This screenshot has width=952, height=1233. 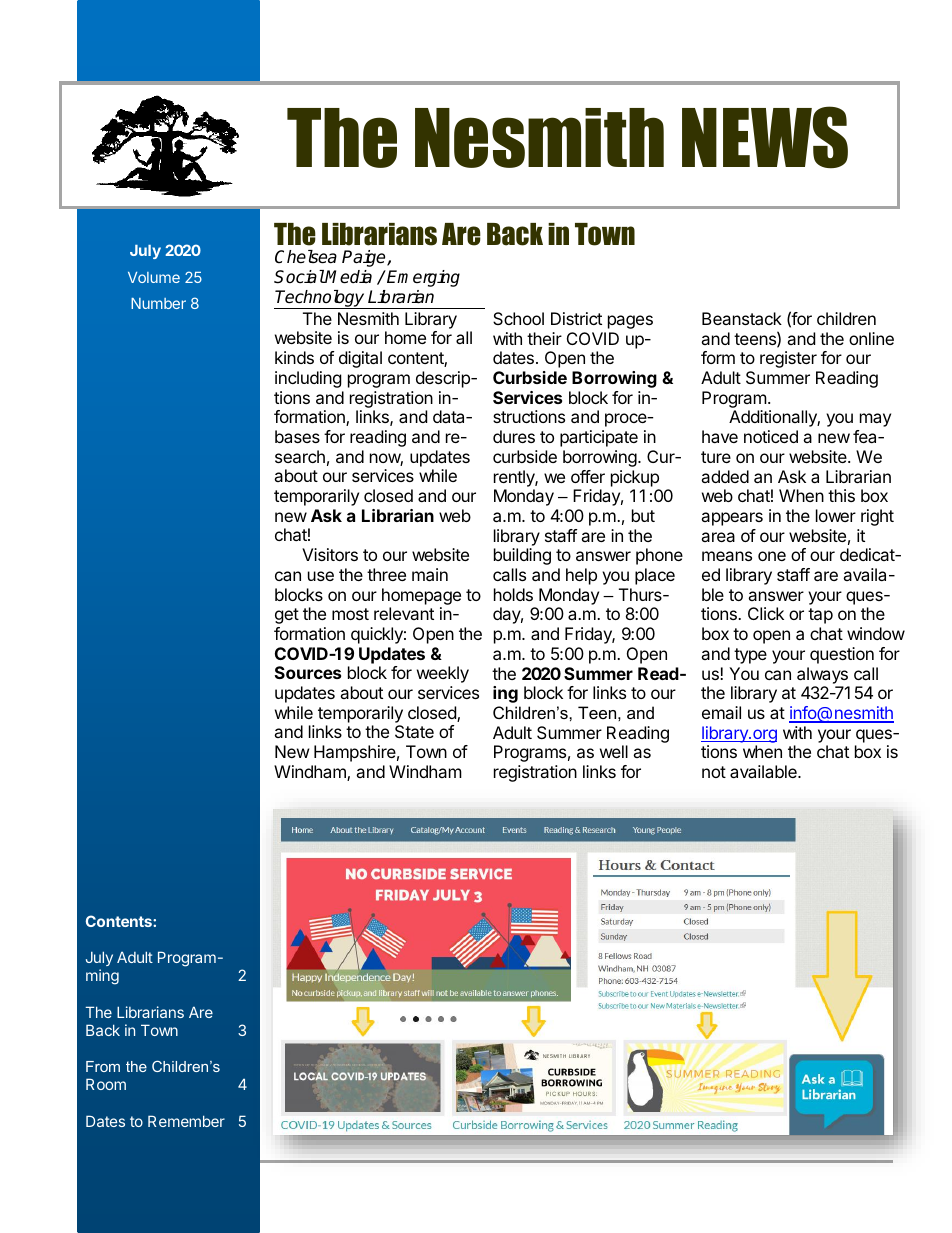 I want to click on offer, so click(x=588, y=476).
